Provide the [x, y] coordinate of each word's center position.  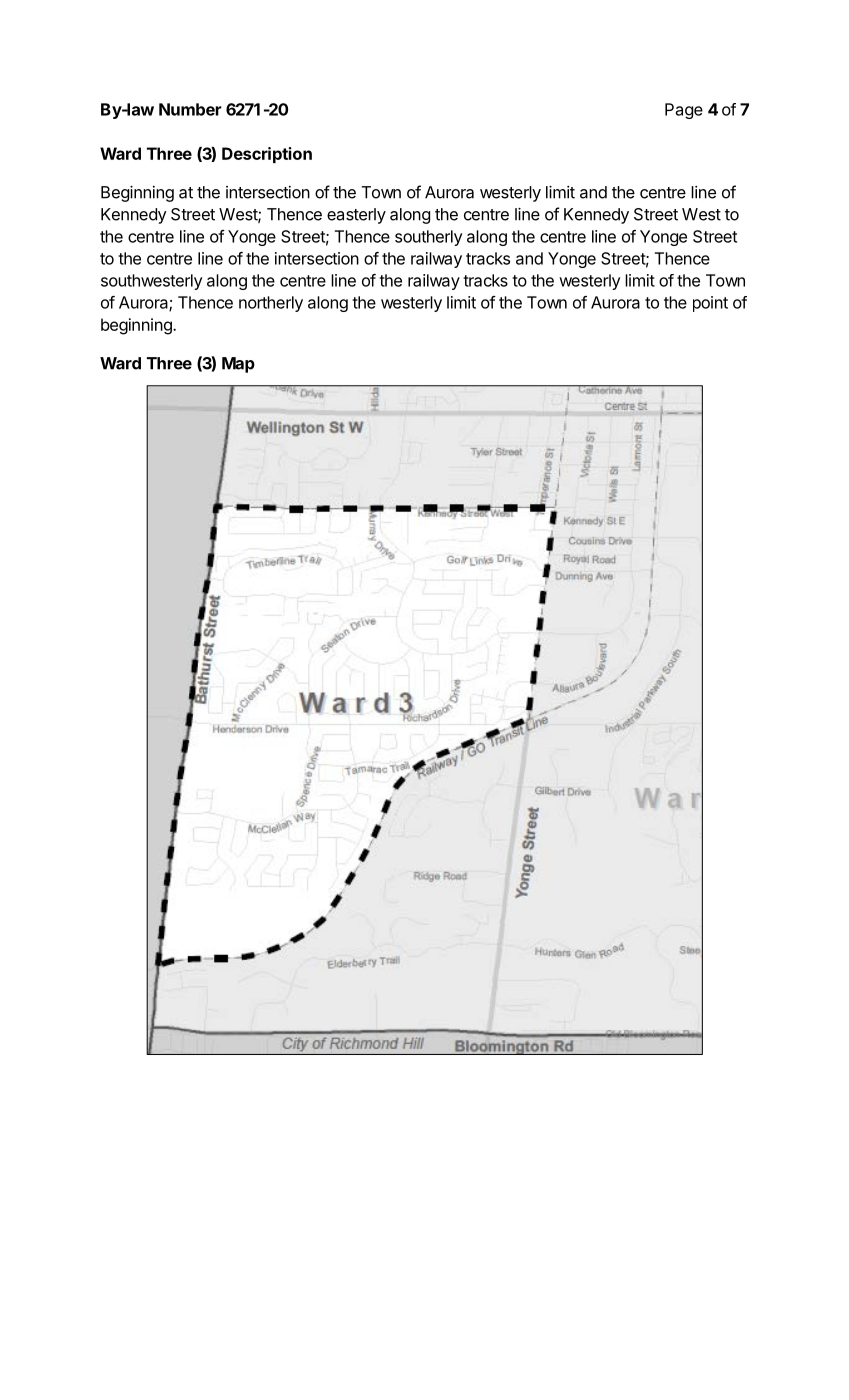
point [710, 304]
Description [267, 155]
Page [684, 111]
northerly [271, 304]
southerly [428, 238]
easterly [356, 216]
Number [190, 109]
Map [238, 365]
